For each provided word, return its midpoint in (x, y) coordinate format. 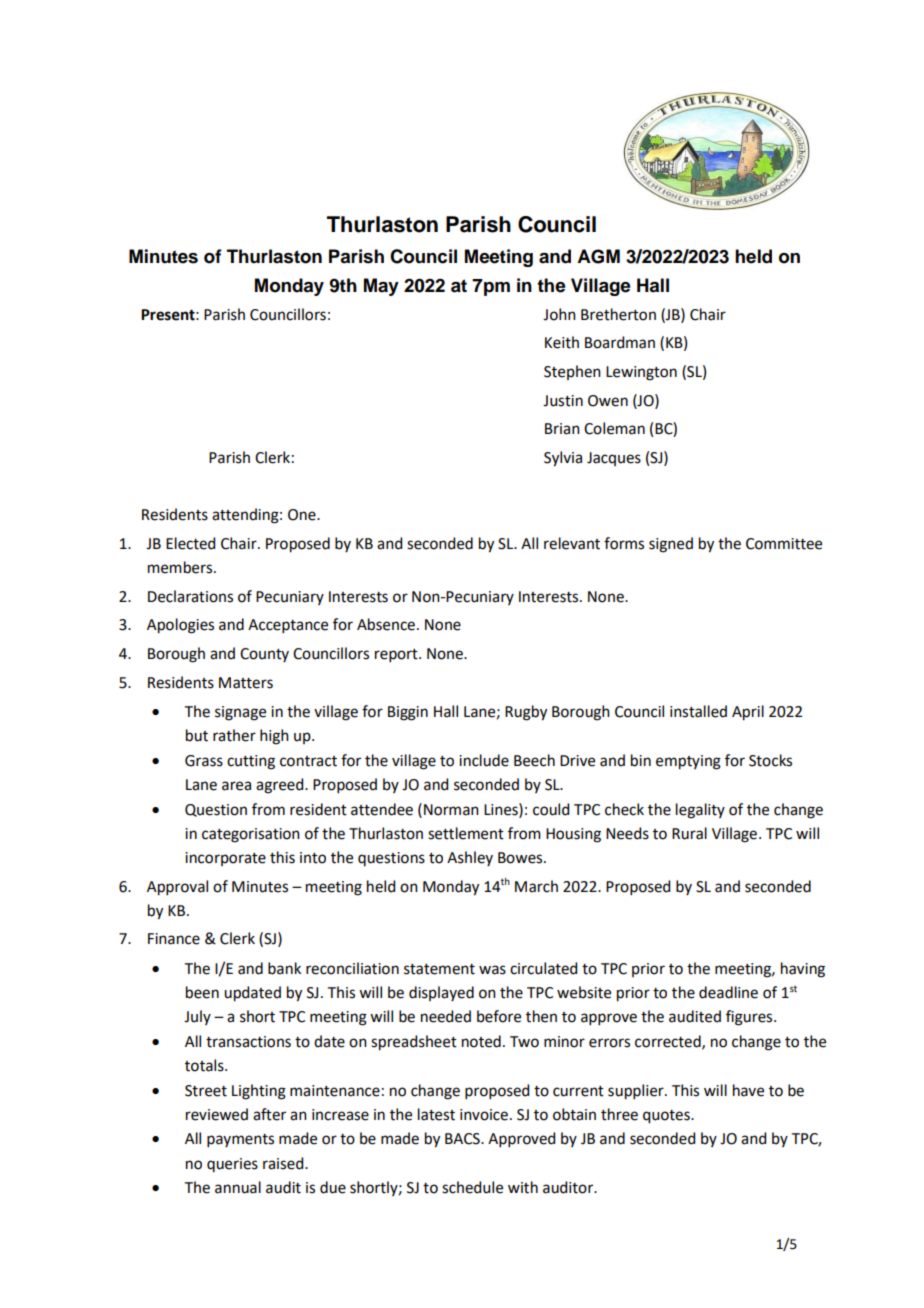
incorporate (225, 859)
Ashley (470, 858)
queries (232, 1165)
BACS (463, 1139)
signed (671, 545)
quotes (667, 1117)
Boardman (620, 342)
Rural (689, 833)
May (381, 287)
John (559, 314)
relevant (572, 543)
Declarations (190, 596)
